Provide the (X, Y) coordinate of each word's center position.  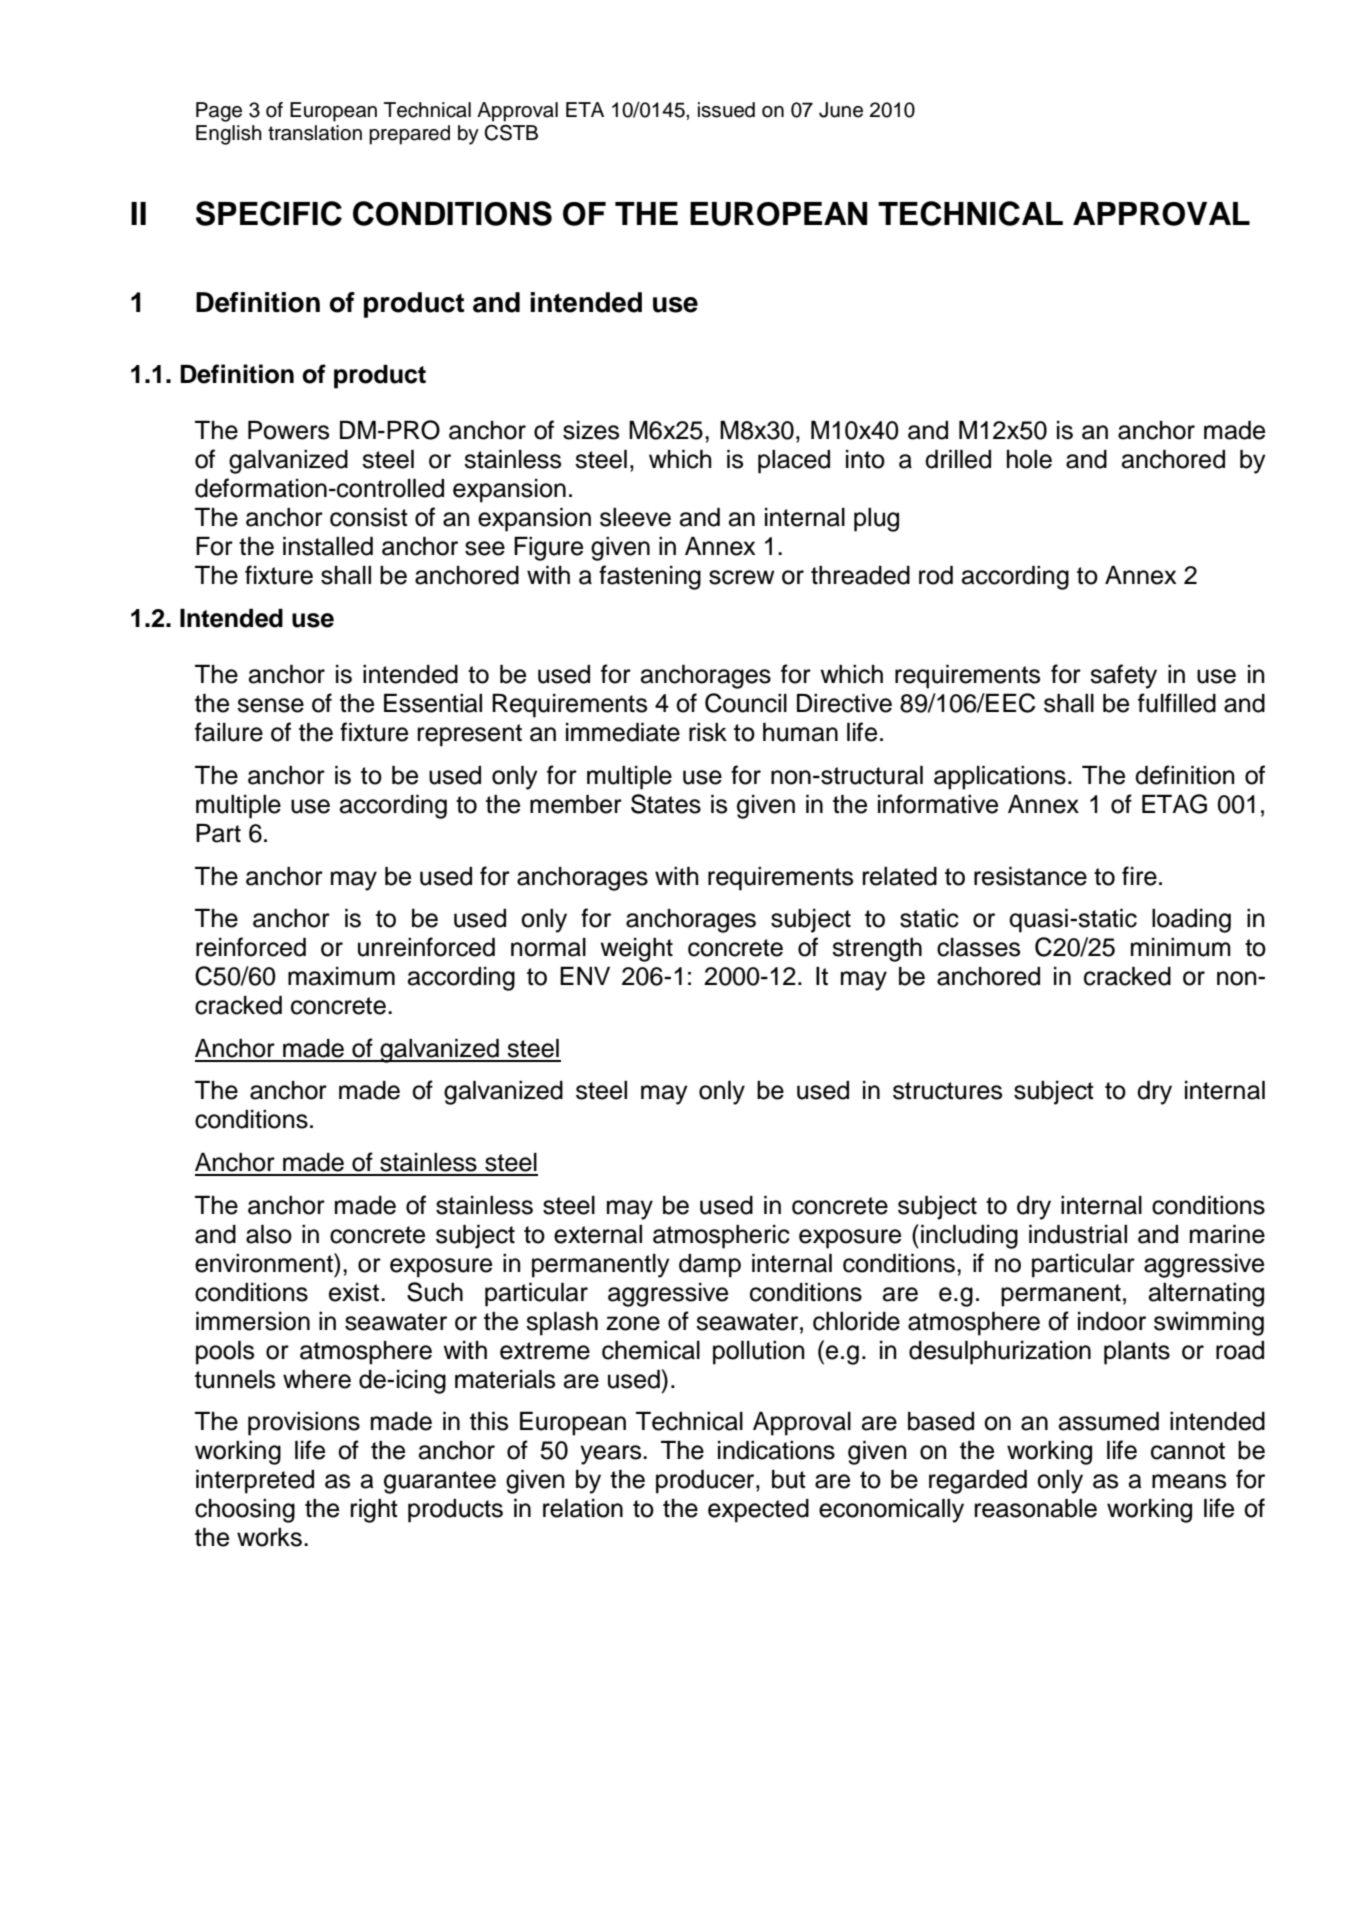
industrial (1078, 1234)
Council (746, 703)
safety (1123, 676)
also (269, 1234)
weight (636, 950)
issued (726, 110)
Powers (288, 430)
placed (794, 462)
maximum (341, 976)
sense (270, 705)
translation (315, 133)
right (374, 1511)
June (841, 110)
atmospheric (721, 1237)
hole (1029, 459)
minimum (1181, 947)
